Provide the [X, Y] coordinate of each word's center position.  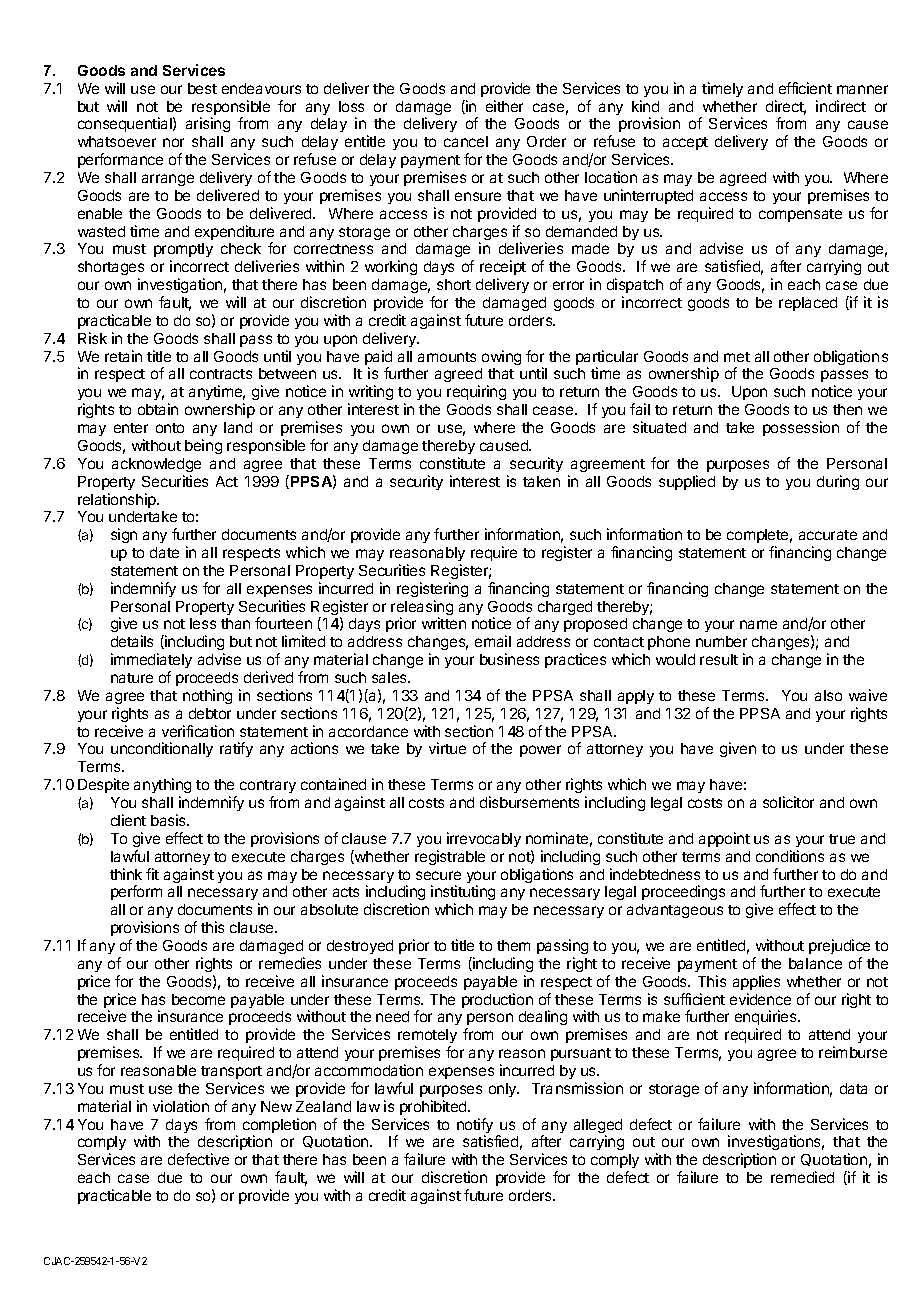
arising [208, 124]
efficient [805, 88]
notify [475, 1127]
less [203, 623]
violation [181, 1106]
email [493, 641]
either [504, 106]
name [758, 624]
